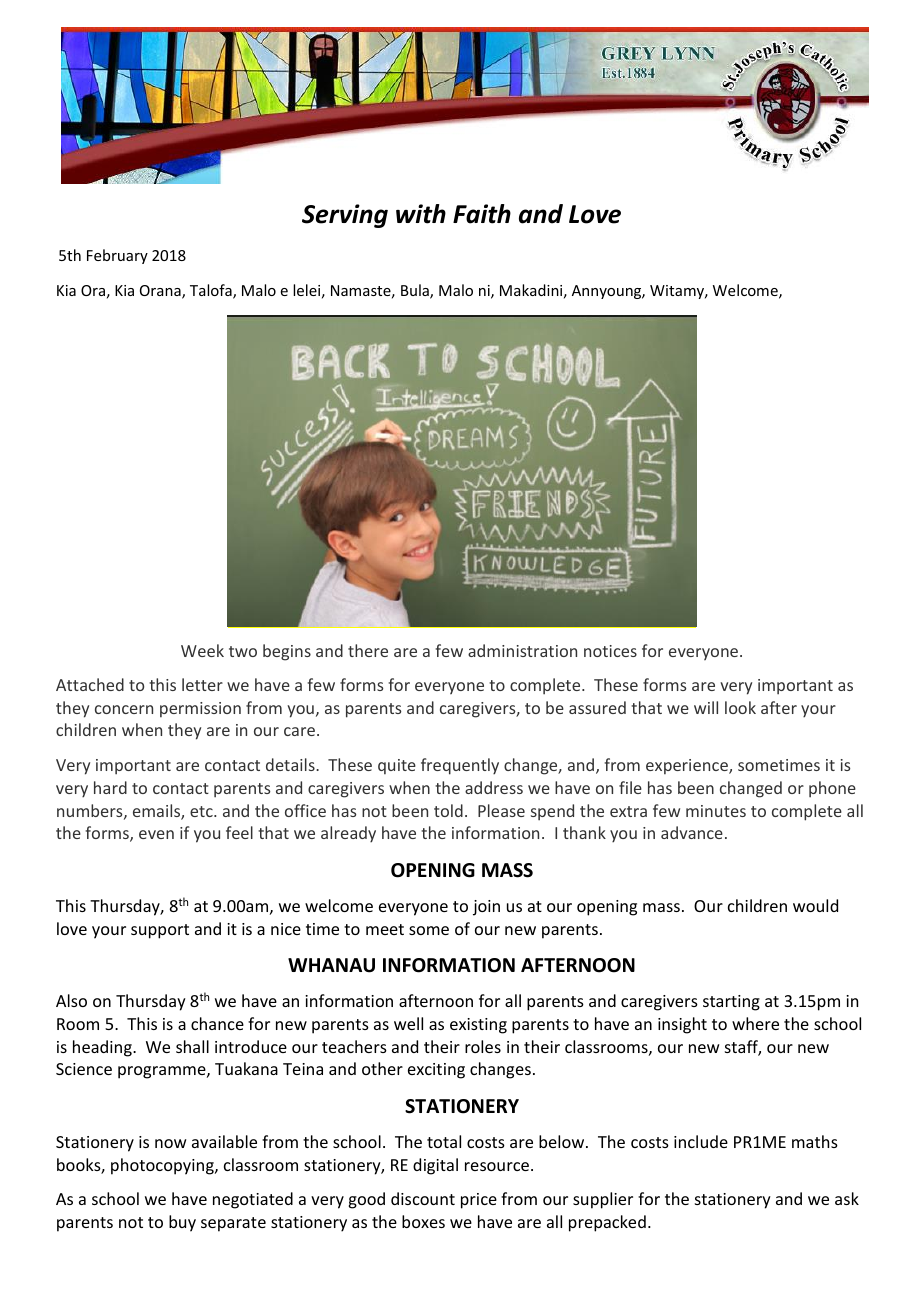  What do you see at coordinates (200, 709) in the screenshot?
I see `permission` at bounding box center [200, 709].
